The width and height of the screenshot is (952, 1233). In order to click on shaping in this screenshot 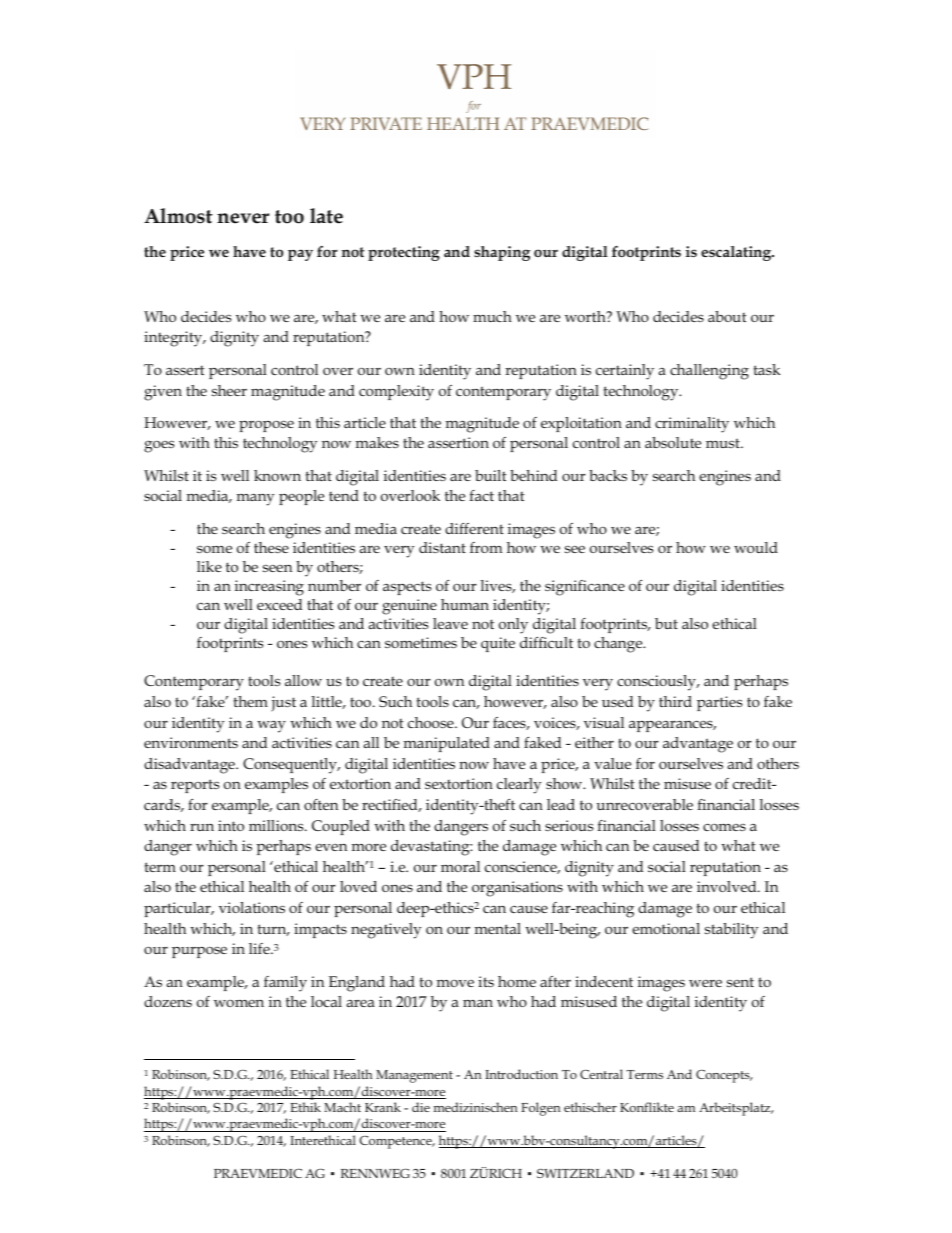, I will do `click(502, 253)`.
